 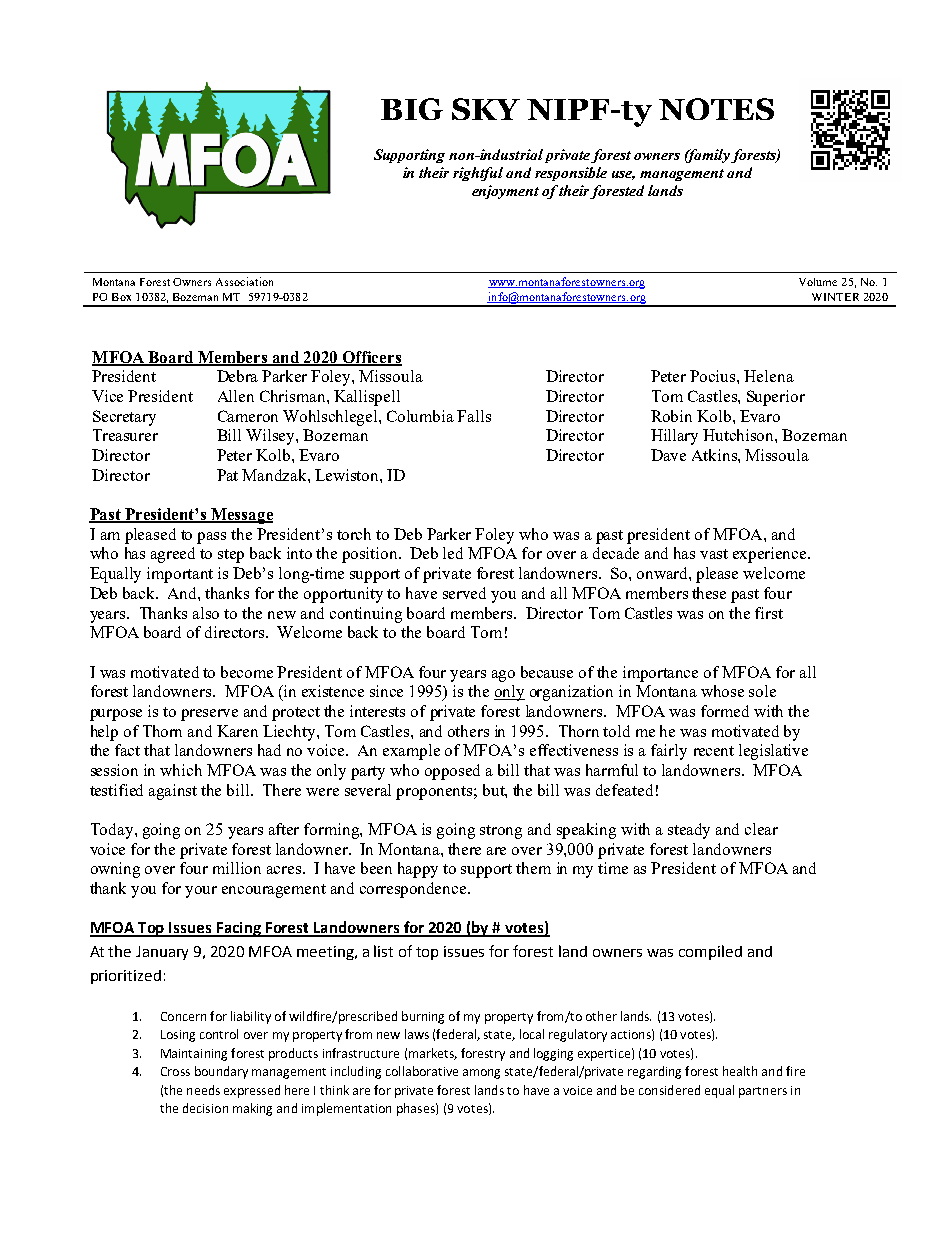 What do you see at coordinates (740, 1071) in the screenshot?
I see `health` at bounding box center [740, 1071].
